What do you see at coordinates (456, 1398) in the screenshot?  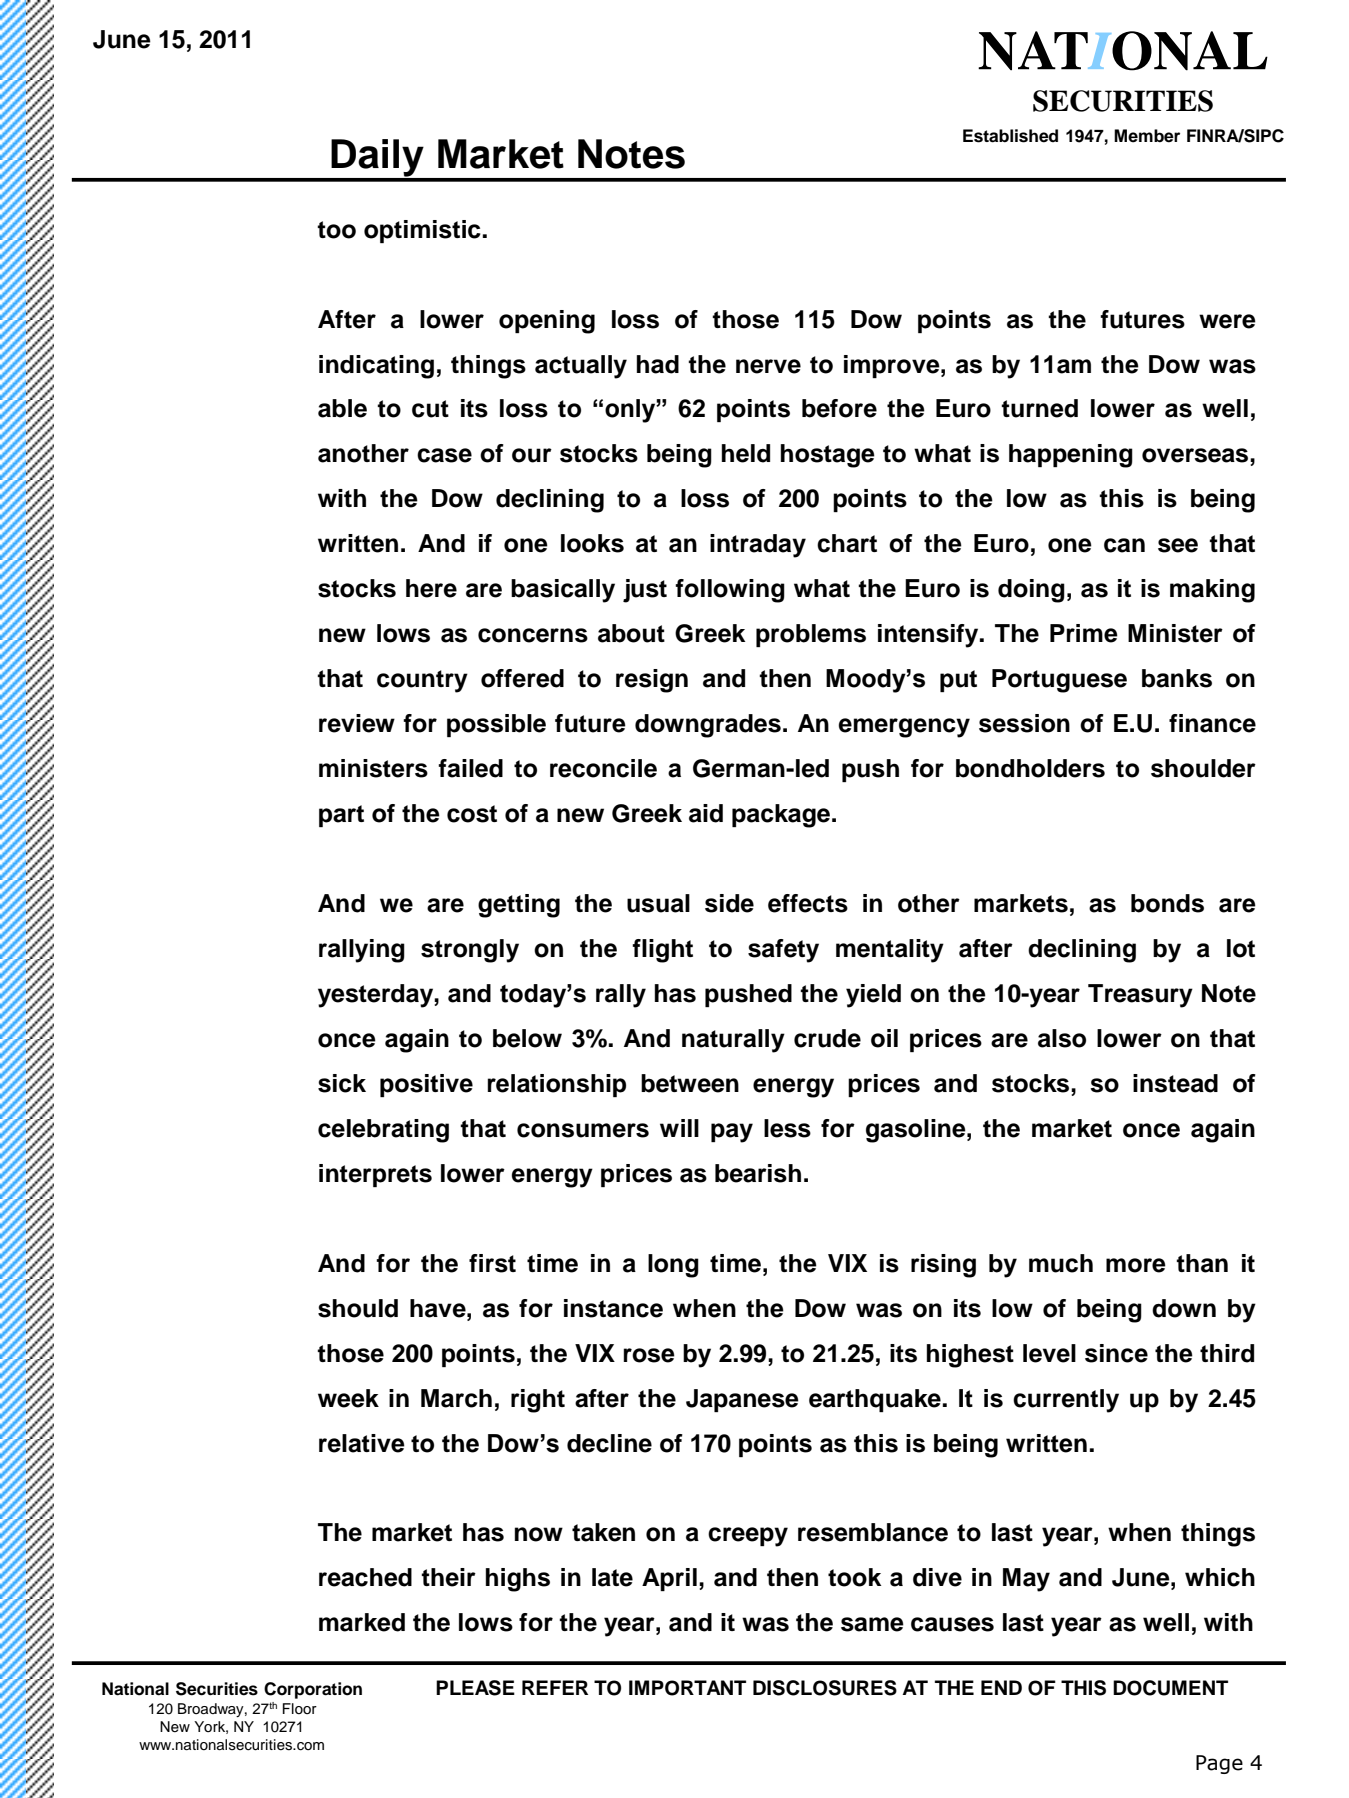 I see `March` at bounding box center [456, 1398].
